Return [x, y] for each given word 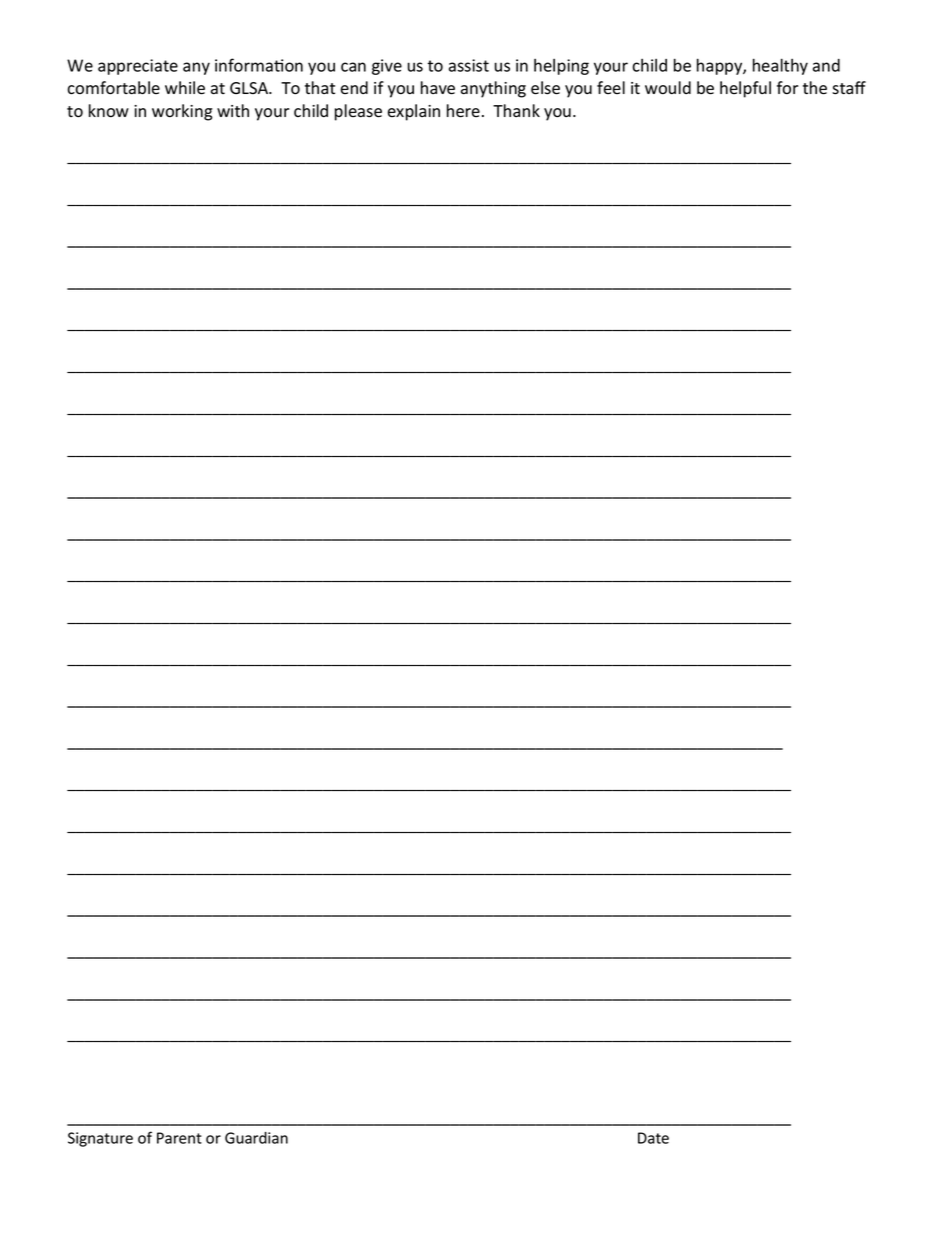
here [463, 111]
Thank [516, 110]
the [815, 88]
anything [493, 89]
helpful [745, 89]
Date [653, 1138]
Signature [100, 1139]
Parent [179, 1138]
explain [414, 112]
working [182, 112]
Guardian [256, 1138]
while [185, 88]
